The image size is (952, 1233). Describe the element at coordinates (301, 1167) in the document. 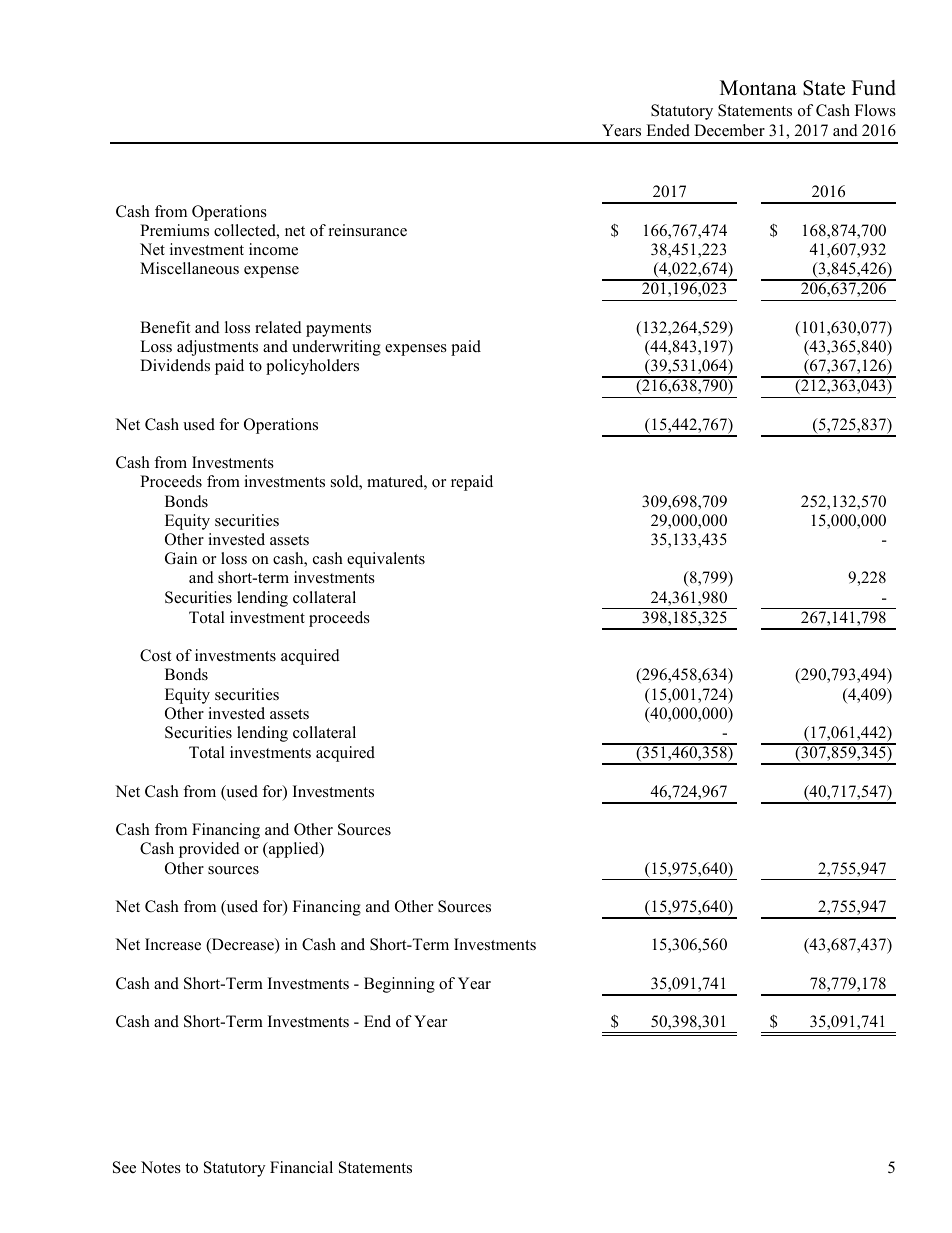

I see `Financial` at that location.
